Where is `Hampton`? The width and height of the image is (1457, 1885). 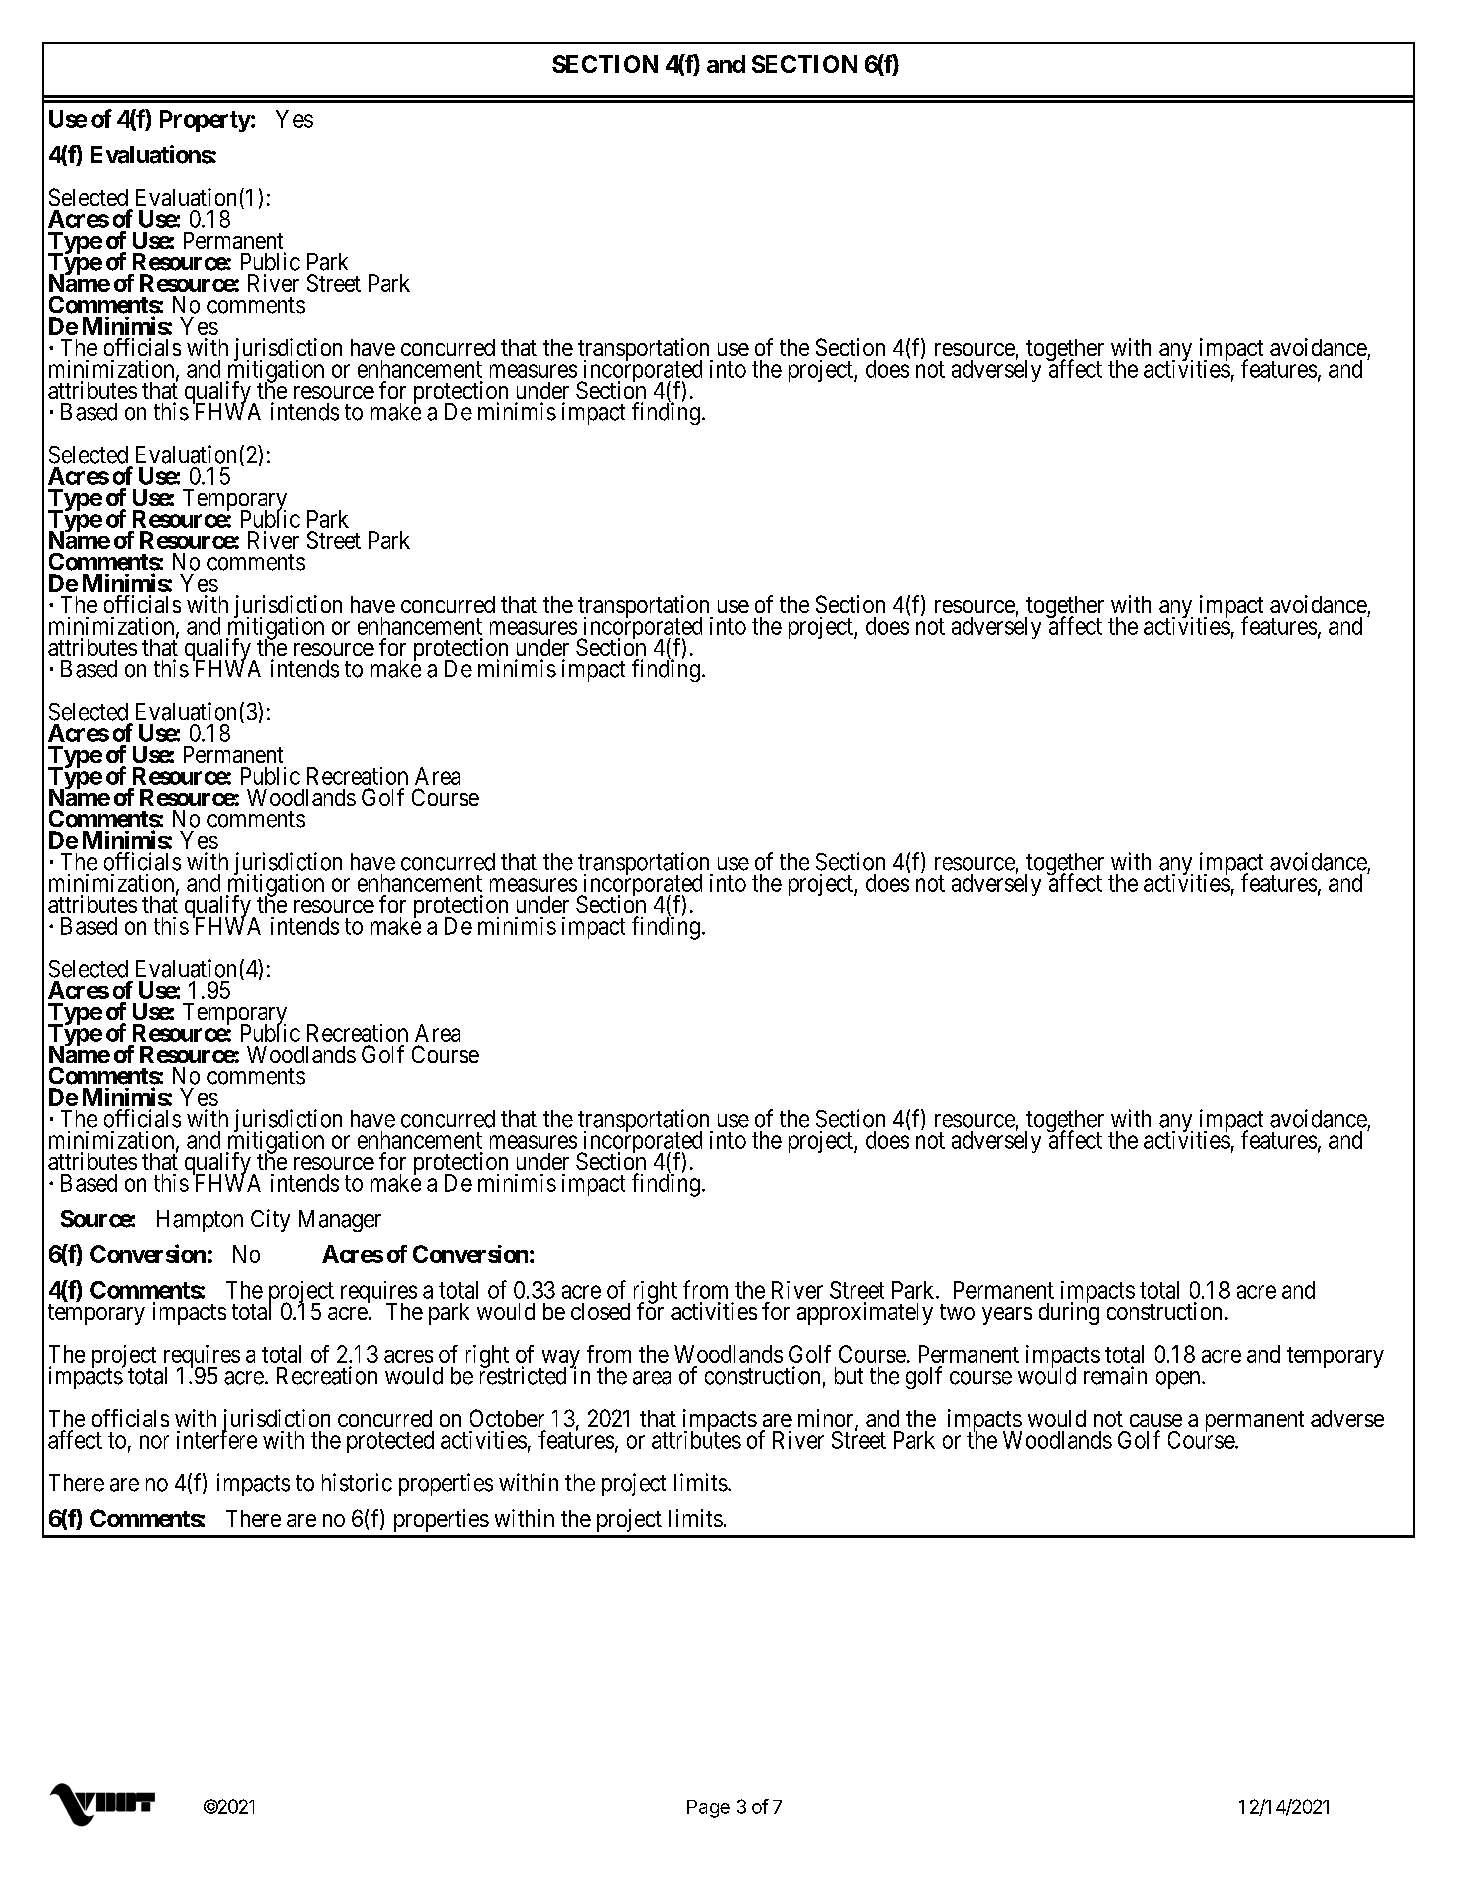 Hampton is located at coordinates (200, 1221).
